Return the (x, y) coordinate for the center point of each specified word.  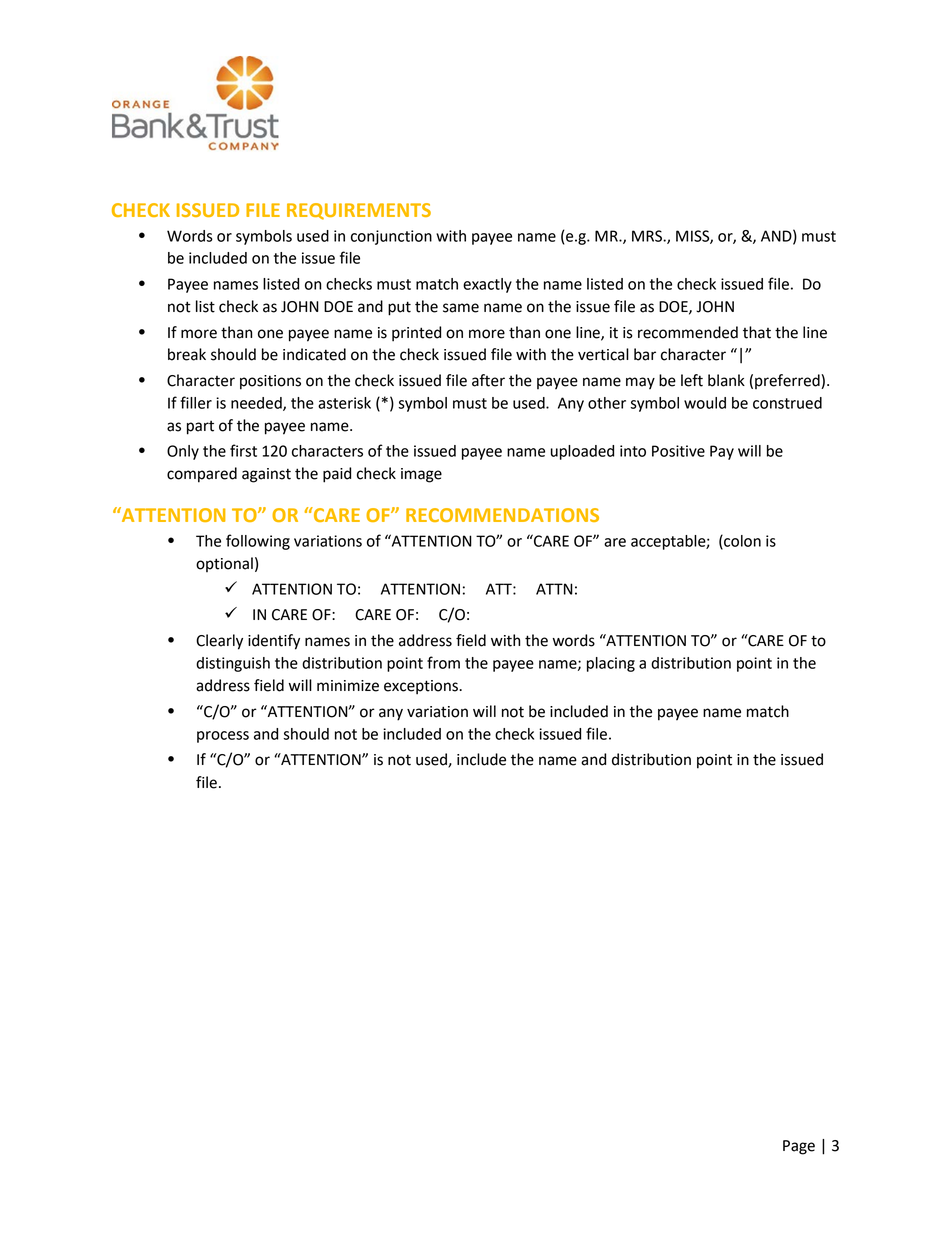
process (223, 737)
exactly (487, 285)
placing (611, 664)
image (421, 475)
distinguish (233, 664)
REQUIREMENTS (359, 211)
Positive (678, 451)
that (757, 332)
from (443, 662)
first (243, 450)
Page (799, 1147)
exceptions (422, 687)
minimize (348, 686)
